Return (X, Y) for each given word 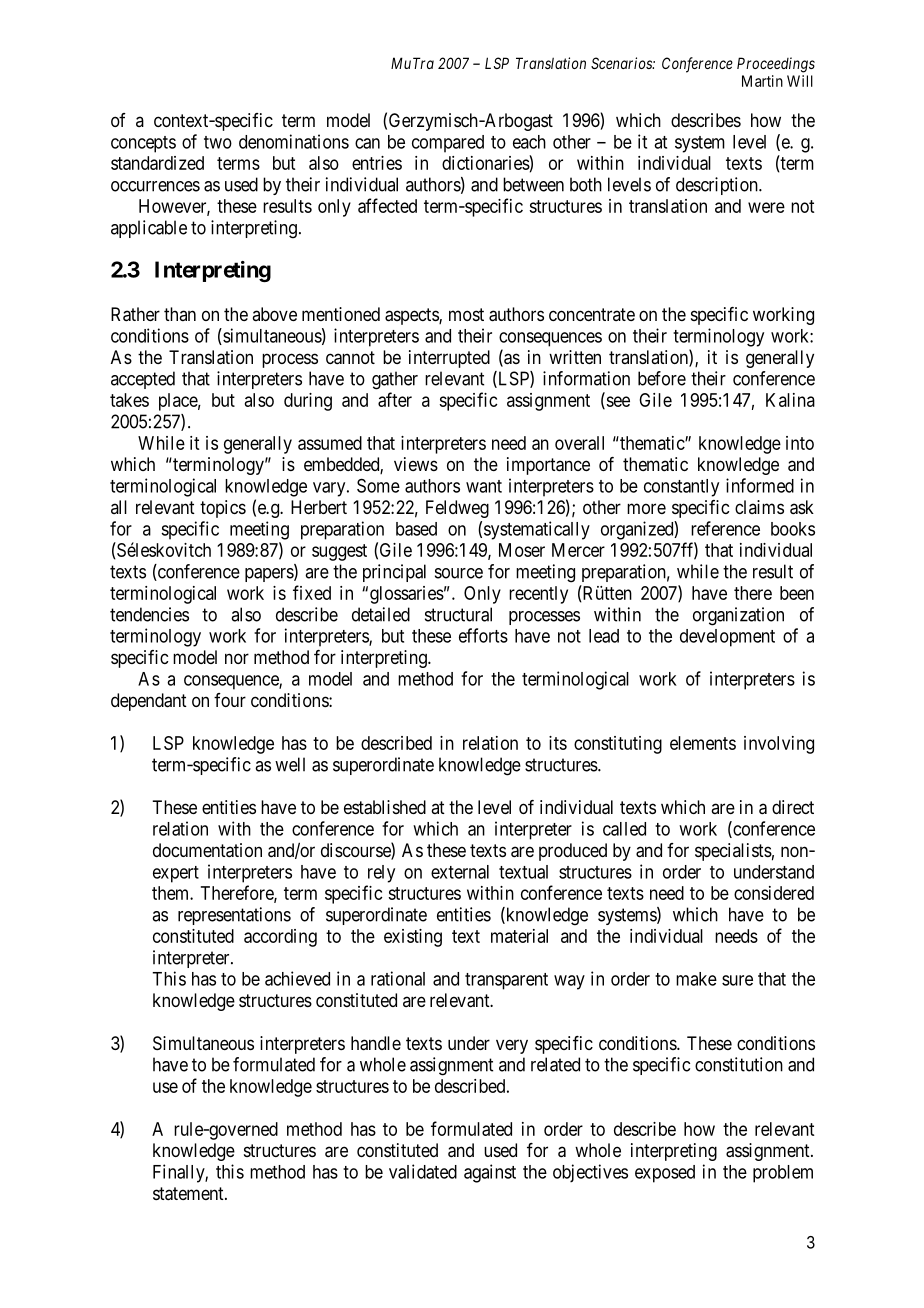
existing (413, 938)
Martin (762, 81)
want (484, 486)
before (662, 378)
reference (725, 528)
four (230, 700)
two (218, 142)
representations (234, 916)
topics (223, 509)
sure (737, 980)
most (466, 314)
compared (448, 144)
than (180, 314)
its (558, 743)
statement (189, 1194)
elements (703, 743)
